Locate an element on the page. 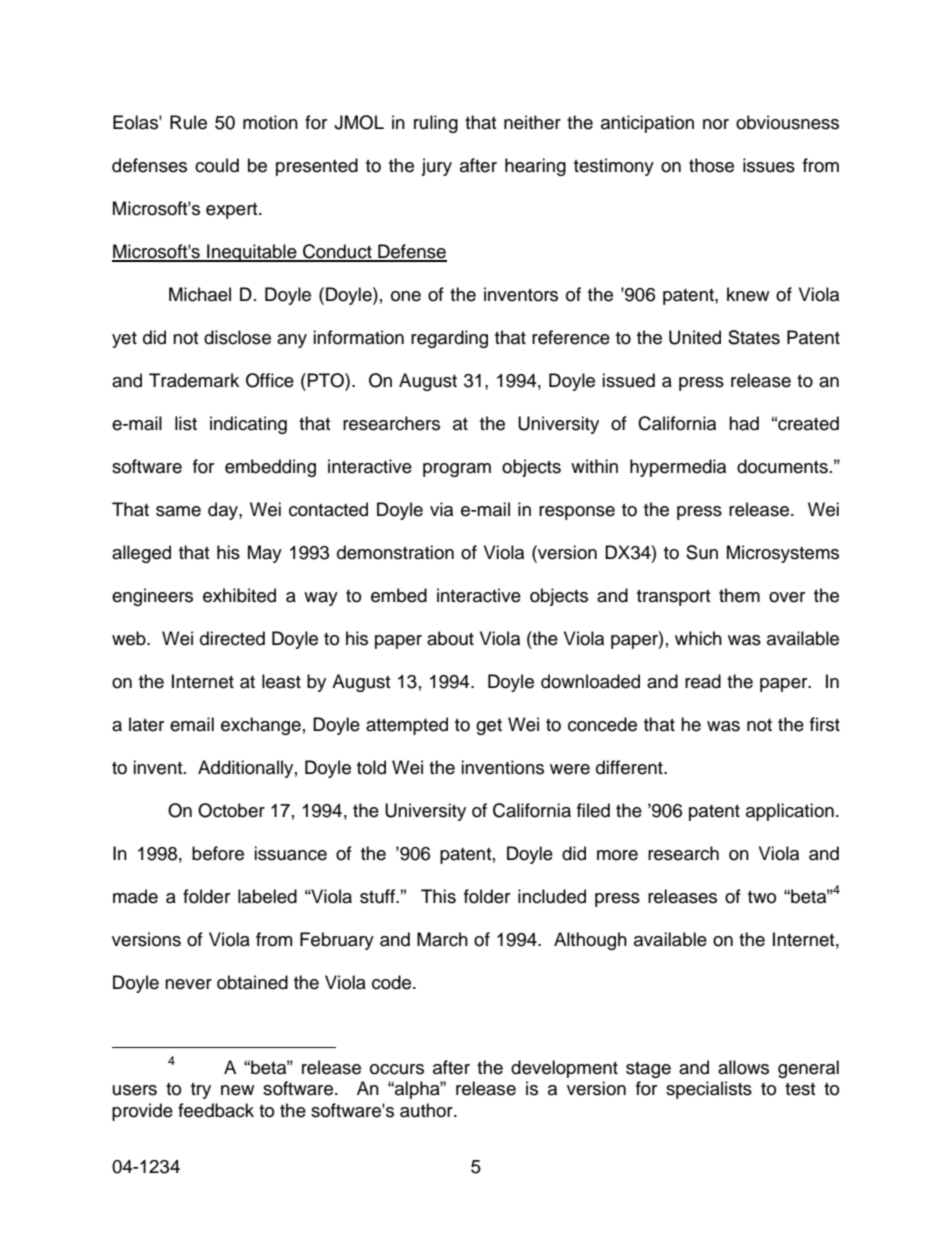 The height and width of the image is (1233, 952). get is located at coordinates (489, 727).
